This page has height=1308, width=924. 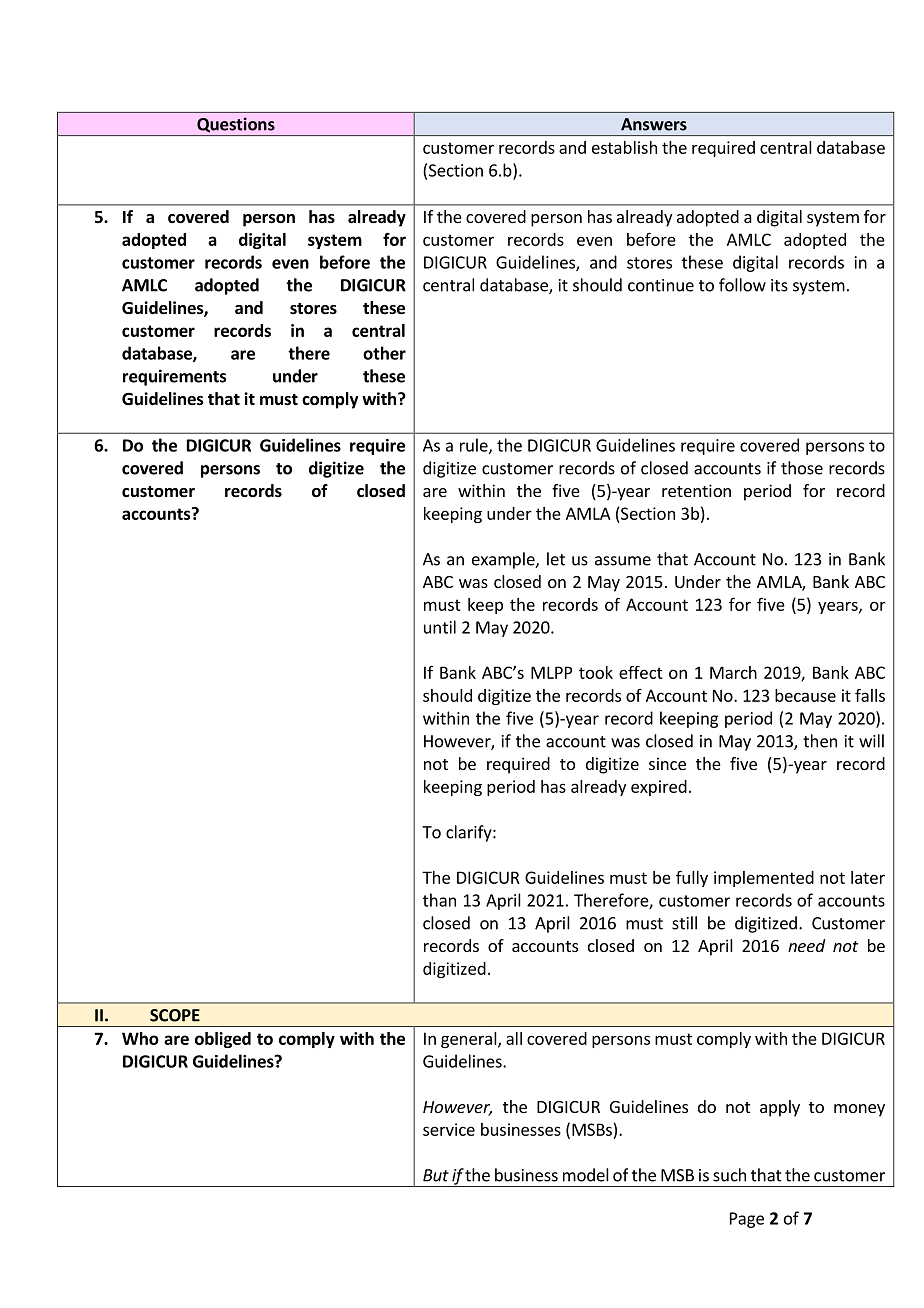 I want to click on took, so click(x=596, y=672).
